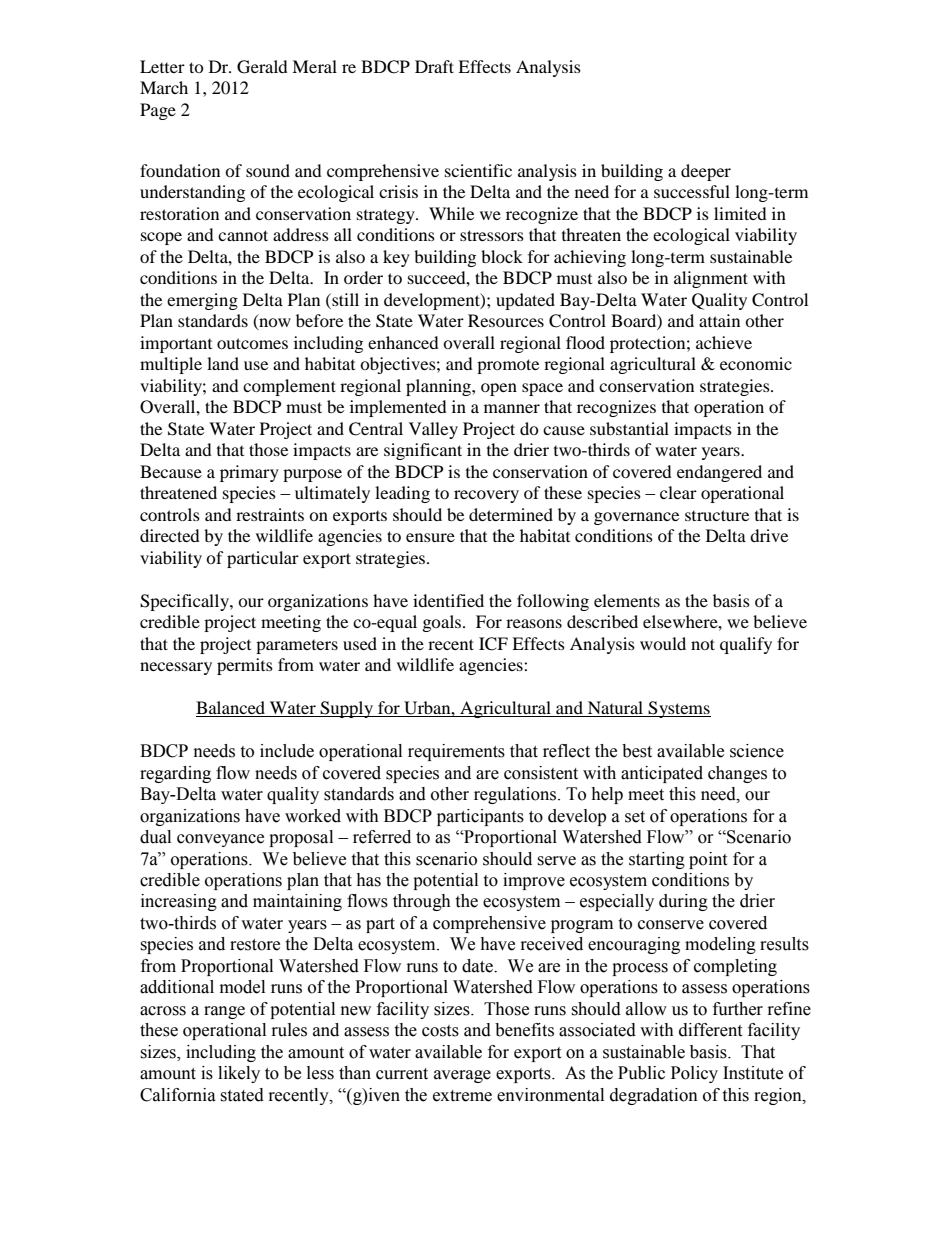  Describe the element at coordinates (719, 473) in the screenshot. I see `endangered` at that location.
